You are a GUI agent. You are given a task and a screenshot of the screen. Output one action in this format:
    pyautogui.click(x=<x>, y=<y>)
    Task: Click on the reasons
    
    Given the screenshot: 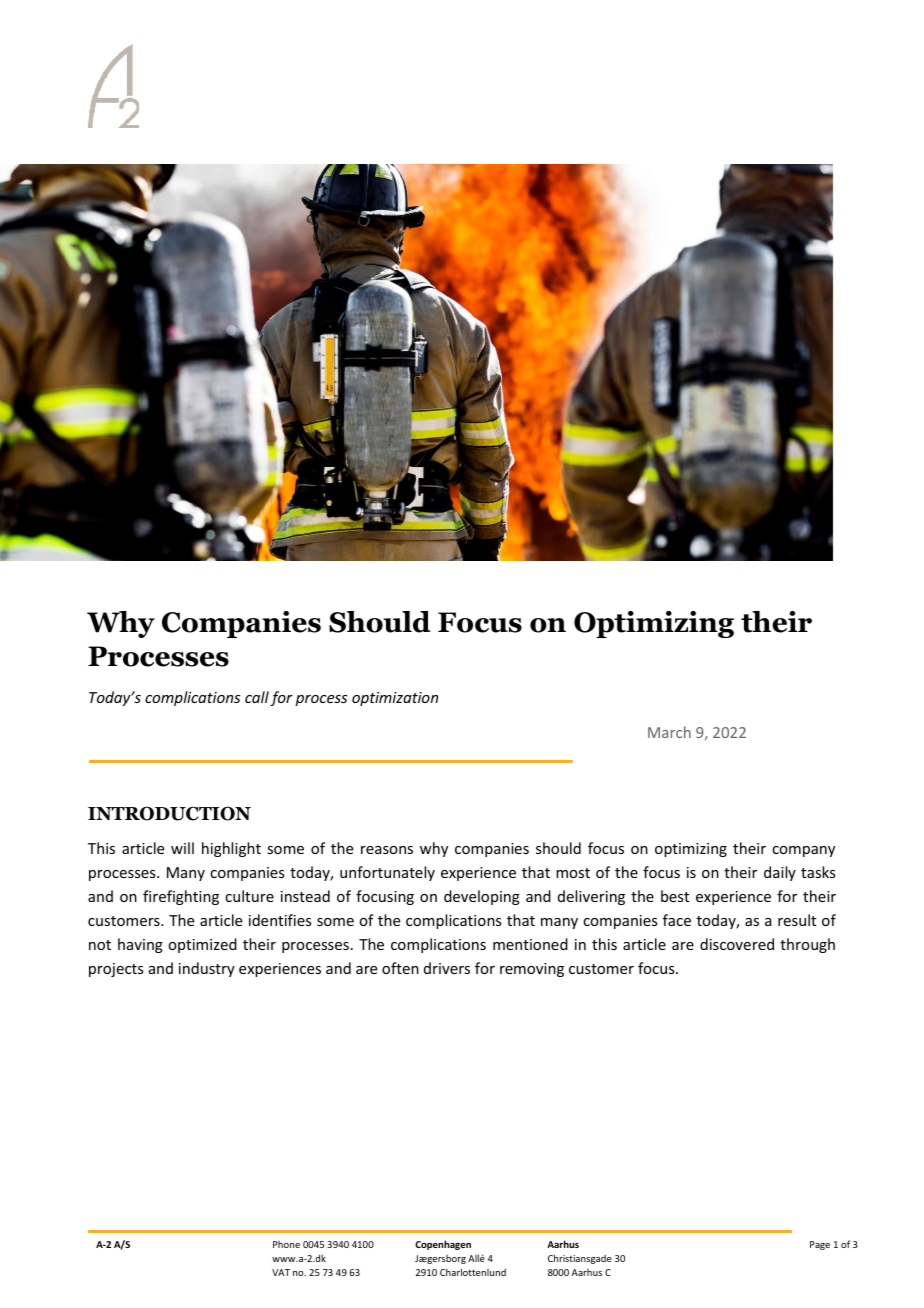 What is the action you would take?
    pyautogui.click(x=387, y=850)
